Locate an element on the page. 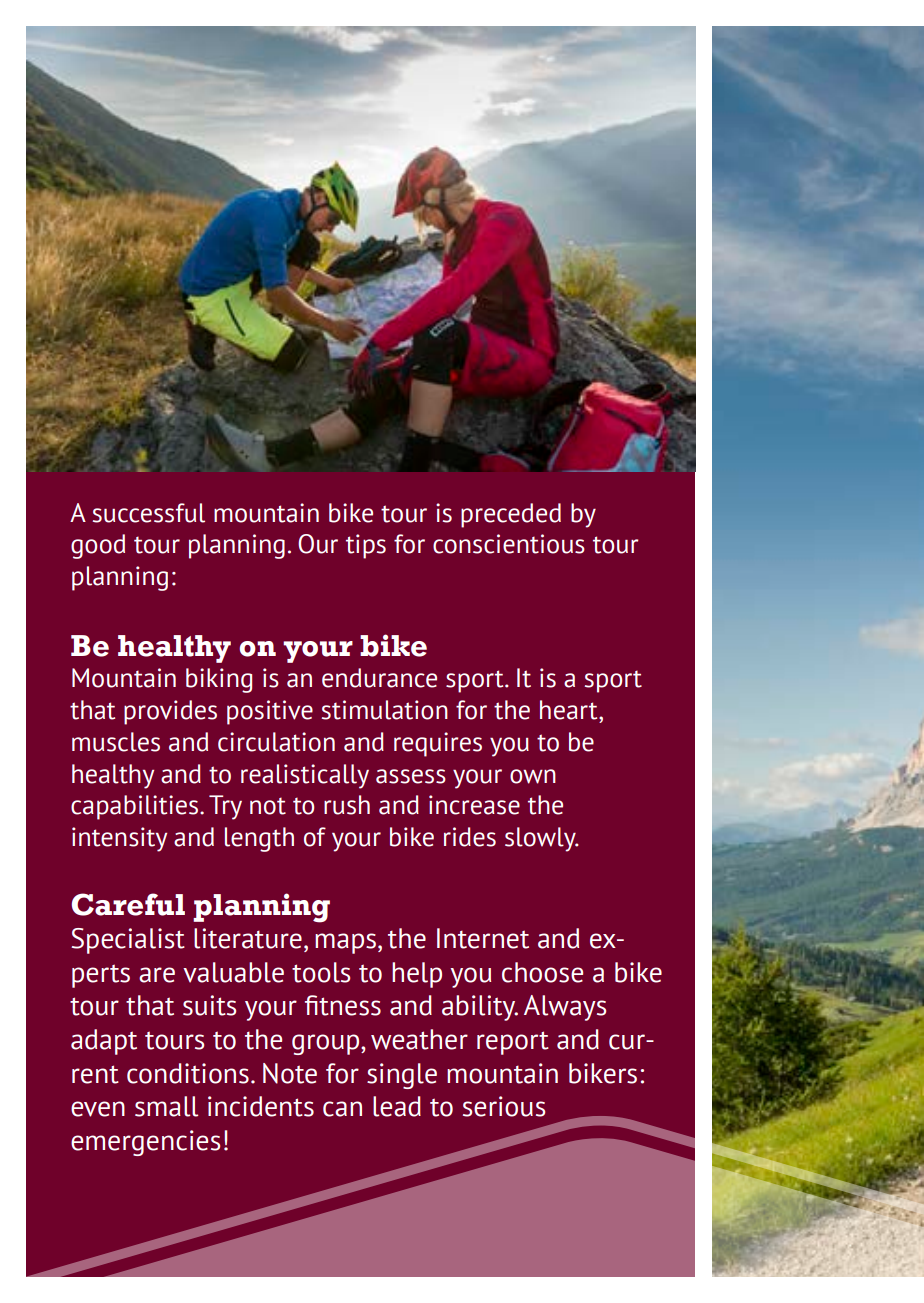 This image has width=924, height=1303. Specialist is located at coordinates (128, 941).
